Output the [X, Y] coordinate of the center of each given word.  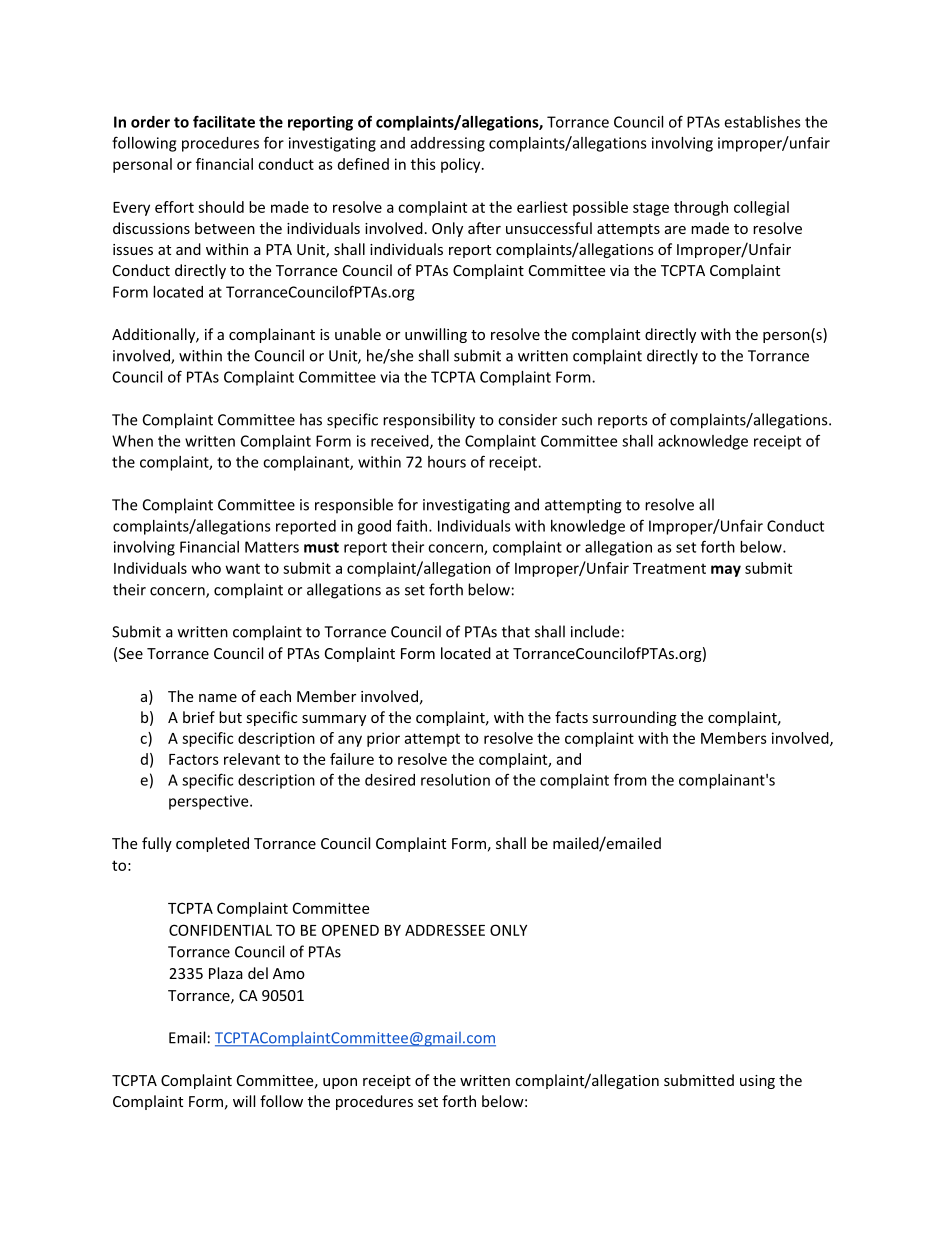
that [516, 631]
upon [340, 1083]
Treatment [669, 568]
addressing [448, 144]
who [206, 568]
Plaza [226, 973]
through [701, 208]
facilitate [224, 121]
